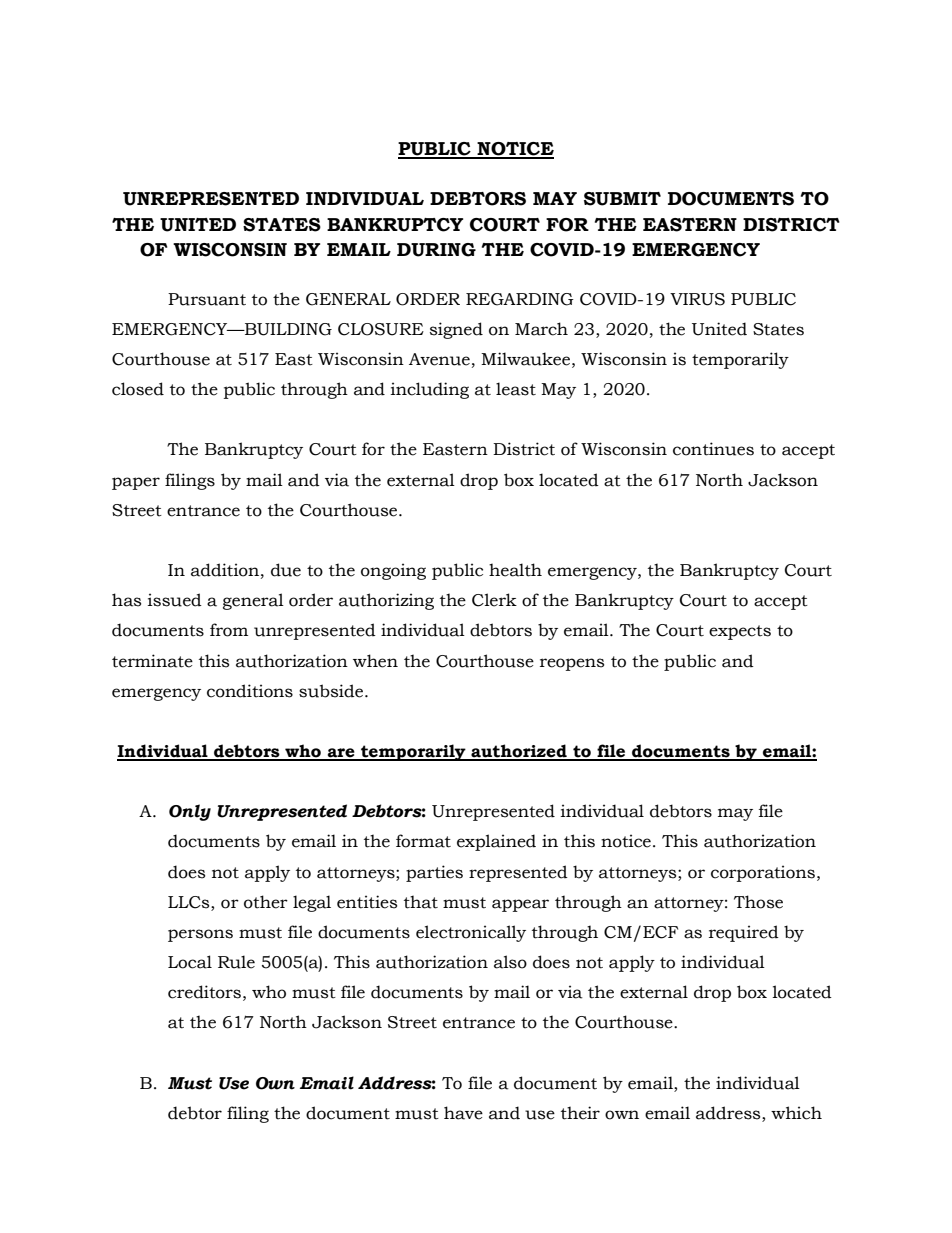  I want to click on have, so click(463, 1113).
